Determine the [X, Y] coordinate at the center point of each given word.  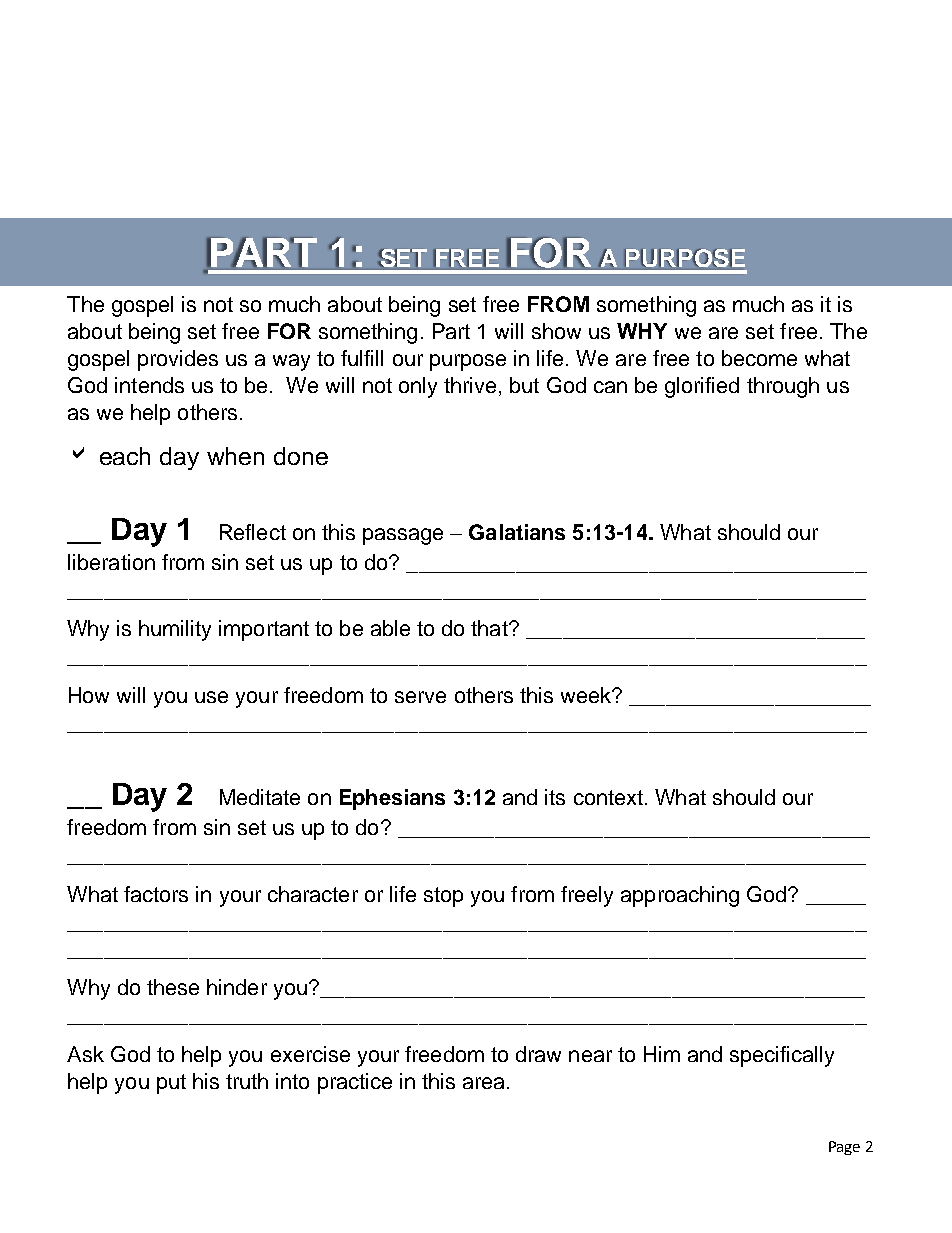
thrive [470, 385]
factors [156, 894]
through [783, 387]
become [759, 358]
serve [420, 697]
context [608, 797]
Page [844, 1148]
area [483, 1083]
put [171, 1084]
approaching [680, 896]
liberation [111, 562]
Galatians [517, 532]
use [211, 697]
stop [443, 897]
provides [178, 360]
